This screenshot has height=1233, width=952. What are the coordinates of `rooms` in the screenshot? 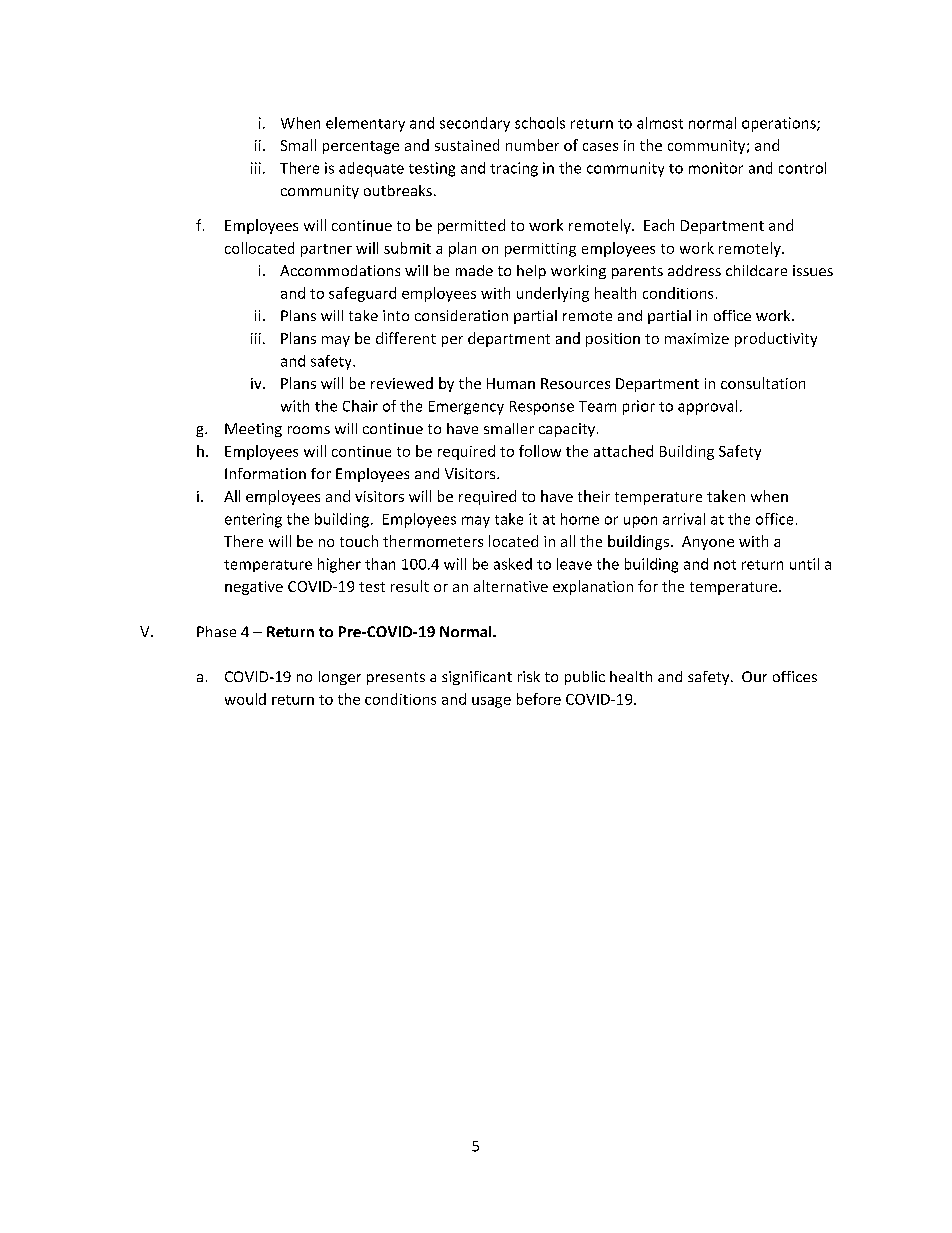 It's located at (309, 430).
